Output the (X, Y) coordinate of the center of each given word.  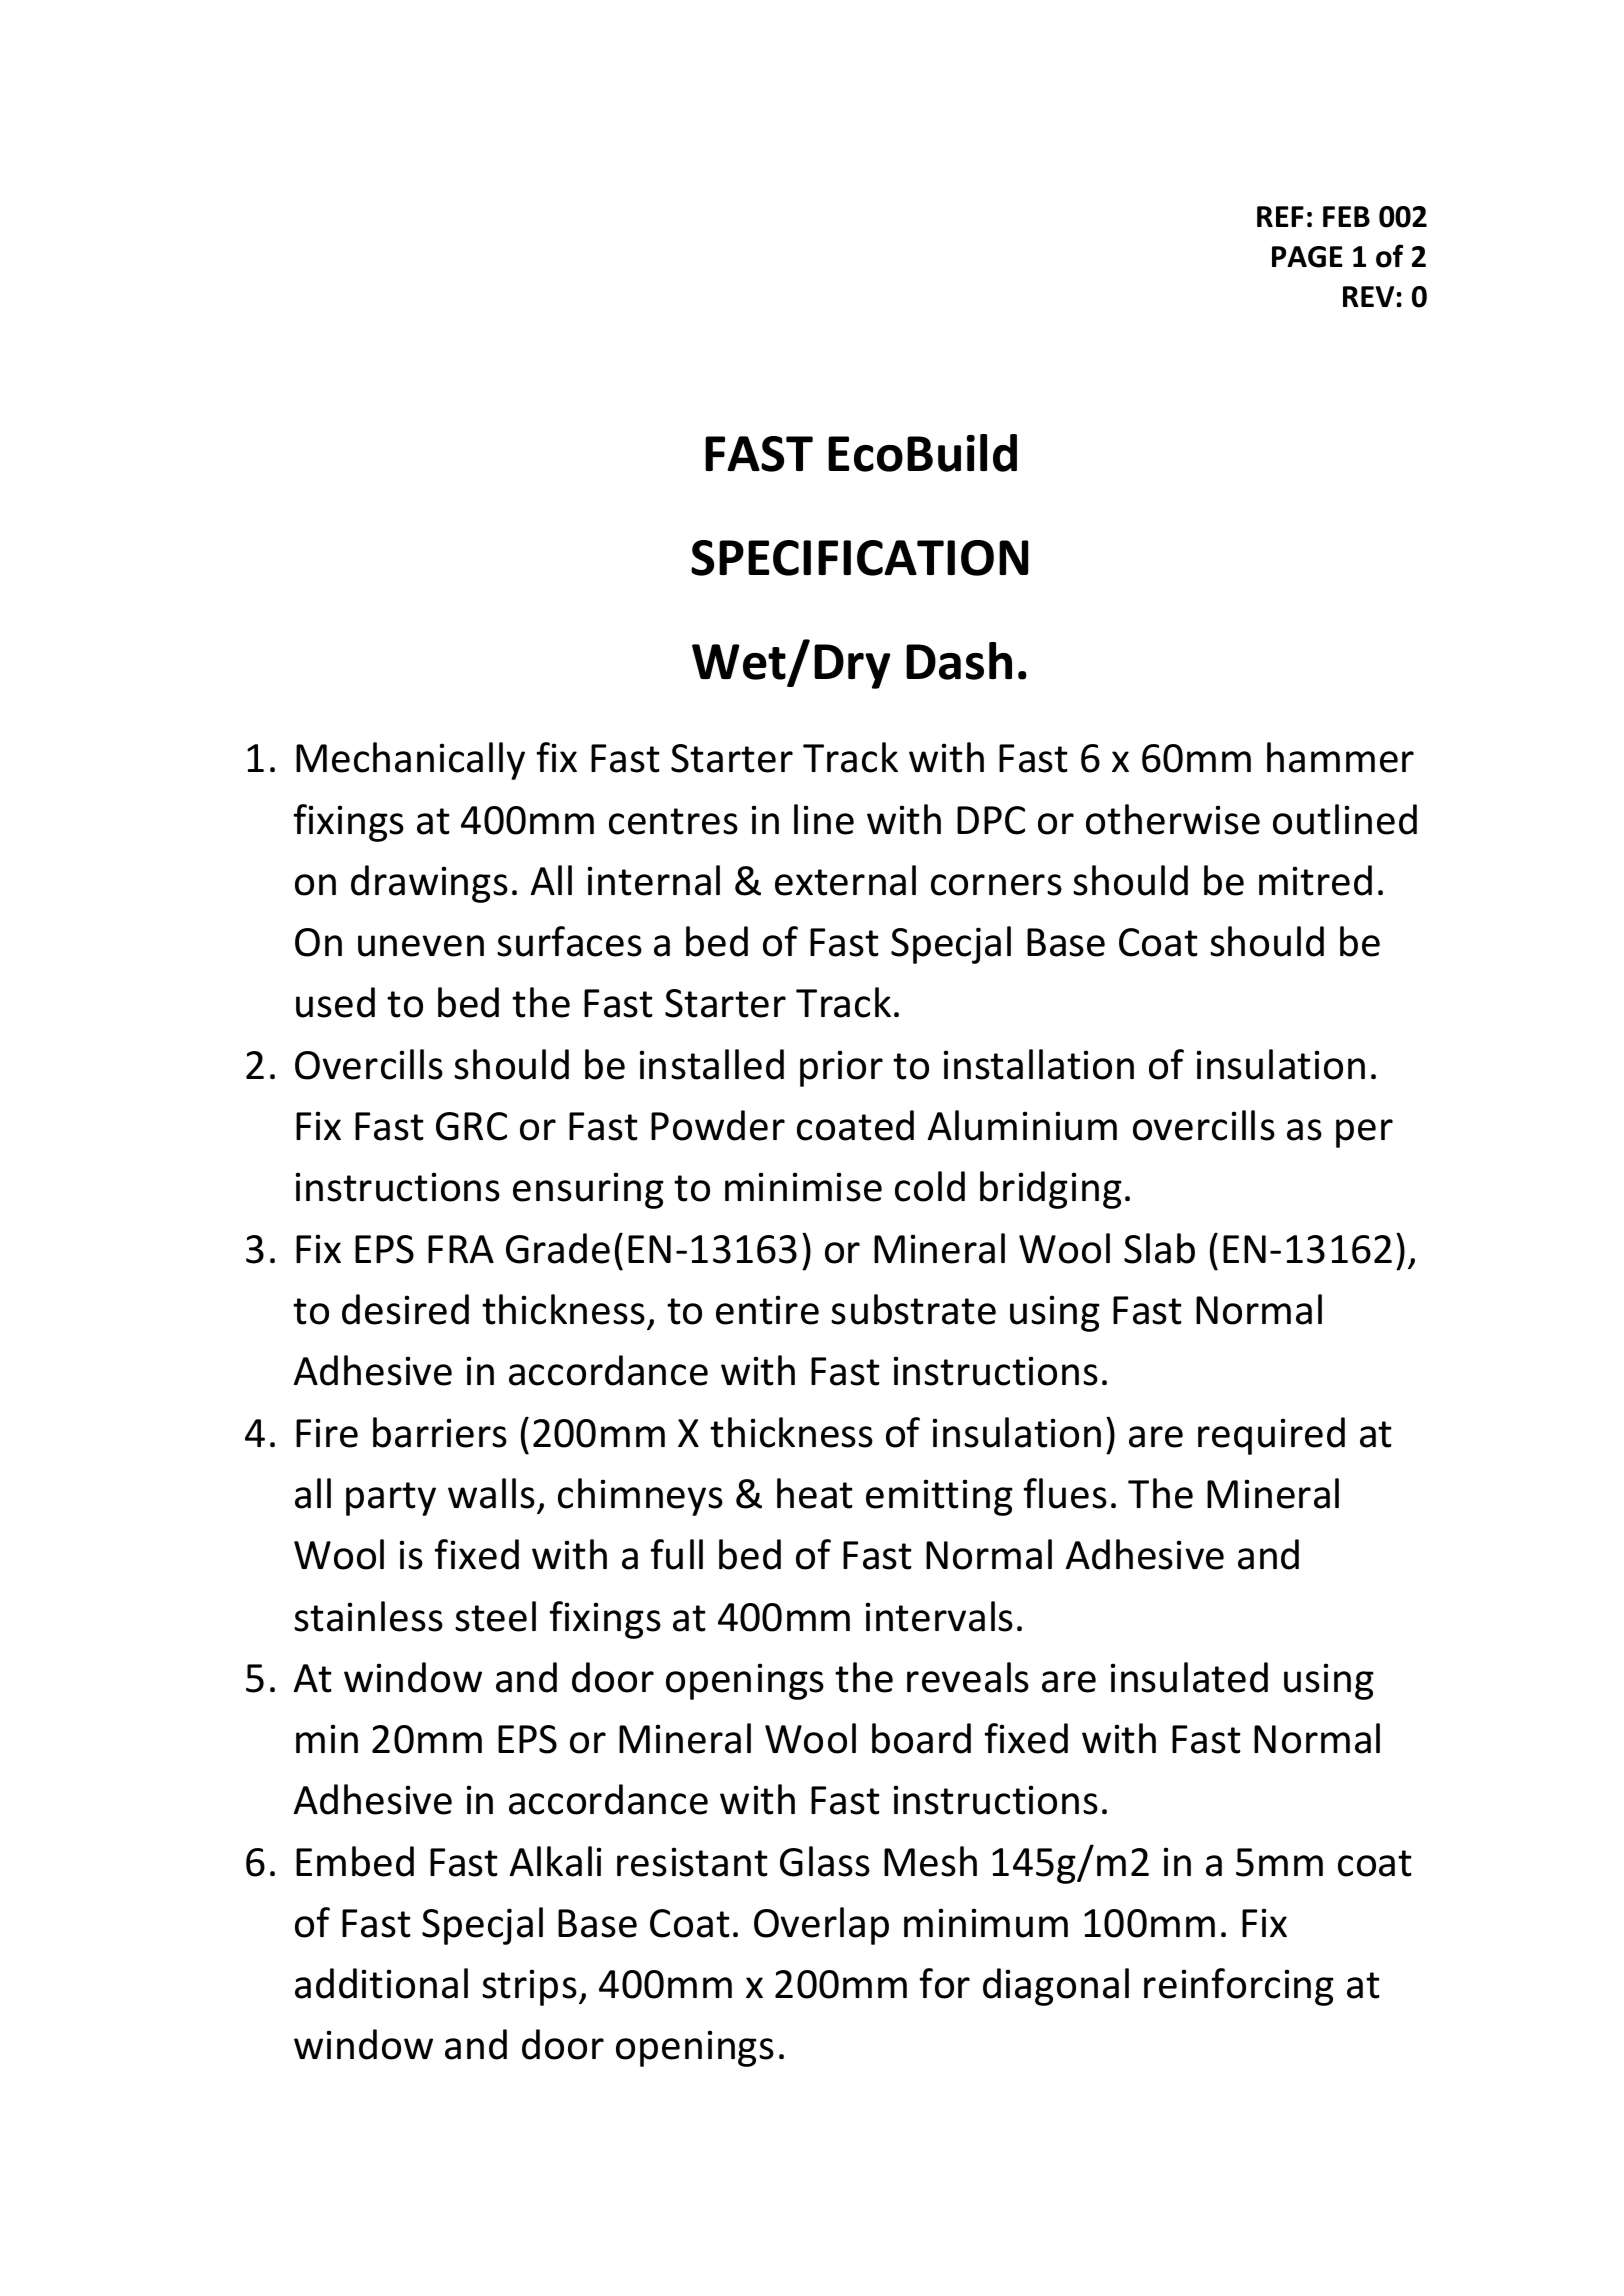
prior (841, 1068)
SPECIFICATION (859, 558)
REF (1280, 216)
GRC (471, 1126)
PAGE (1307, 257)
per (1364, 1133)
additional (381, 1983)
